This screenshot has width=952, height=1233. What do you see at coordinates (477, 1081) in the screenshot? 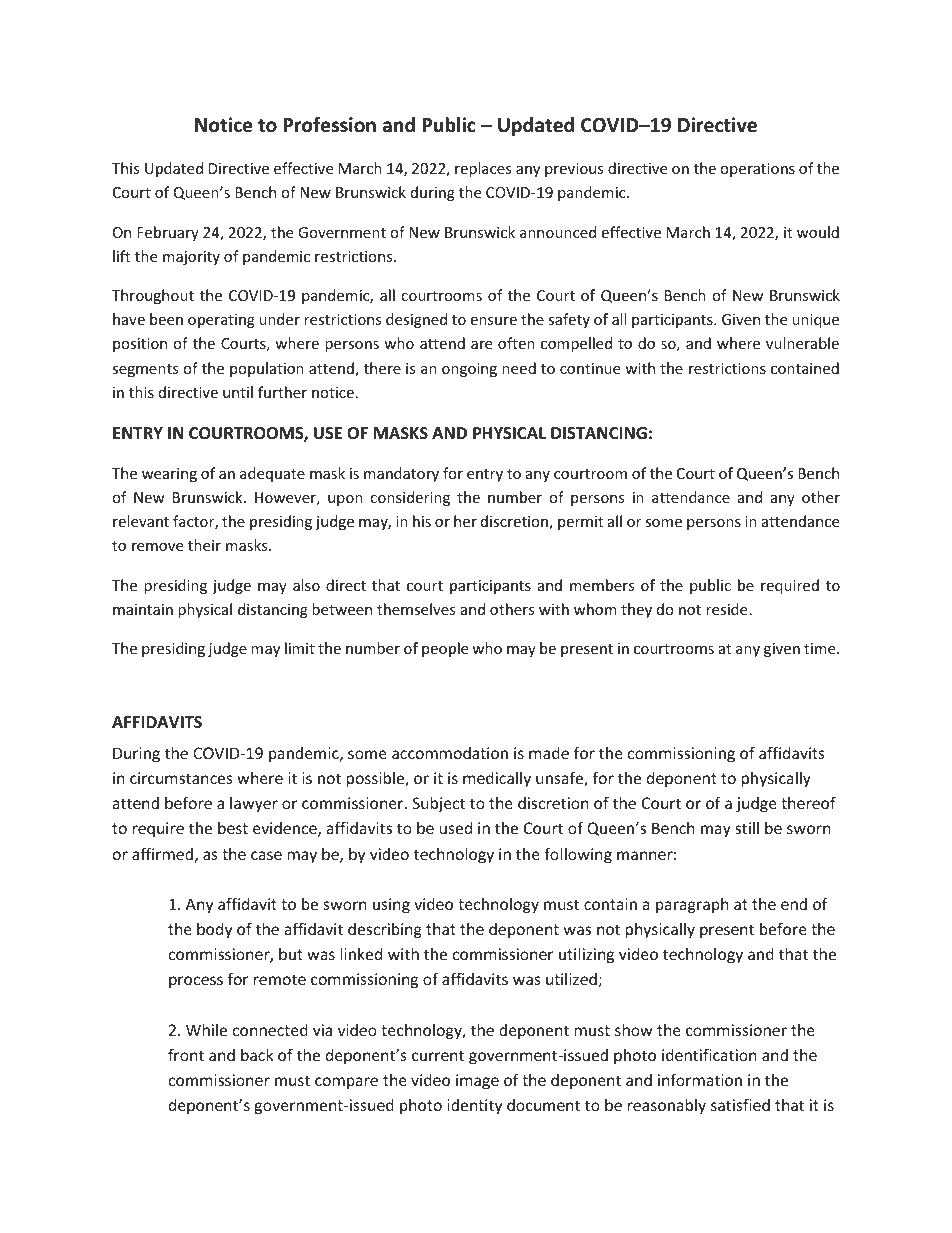
I see `image` at bounding box center [477, 1081].
